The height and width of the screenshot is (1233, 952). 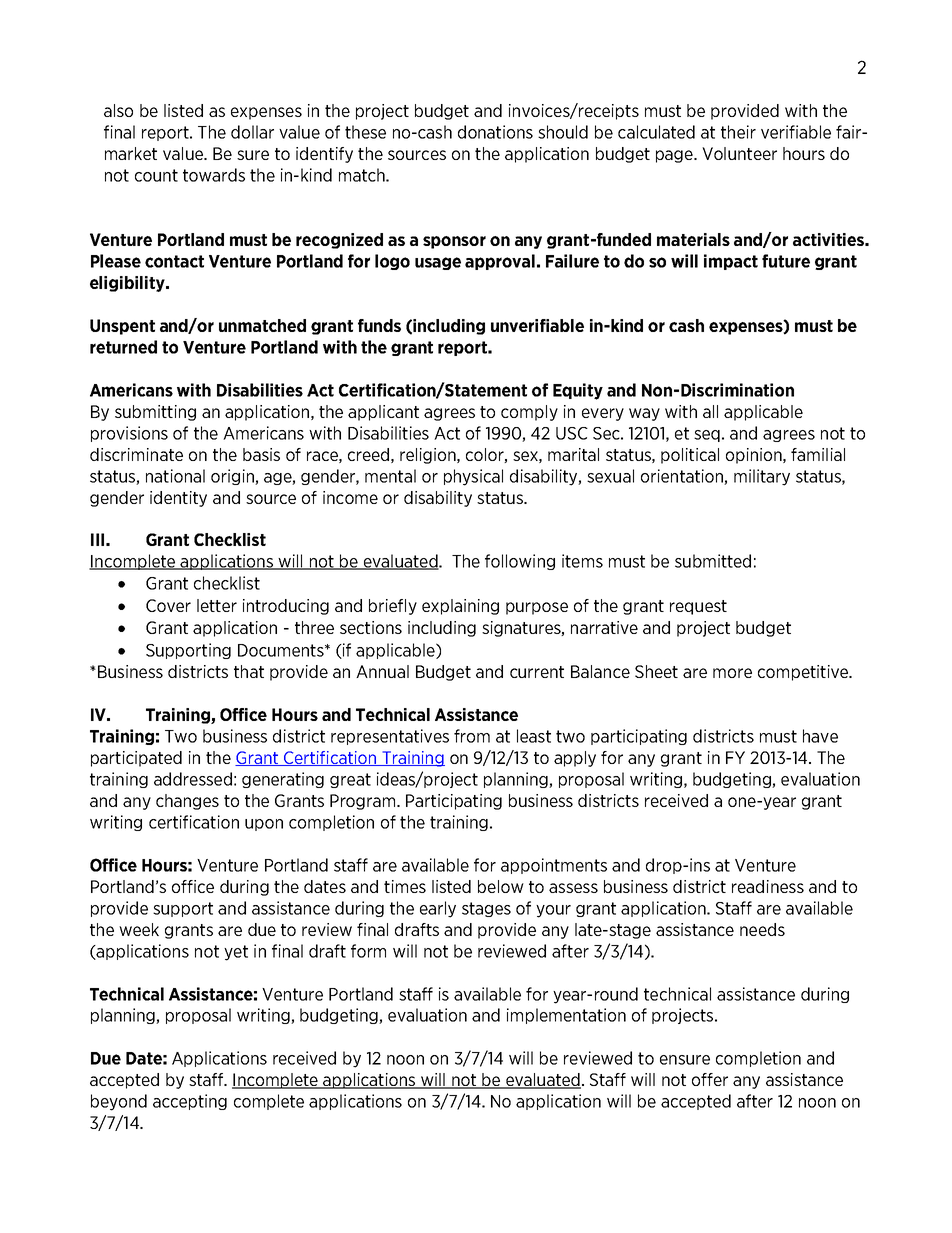 I want to click on accepting, so click(x=190, y=1102).
